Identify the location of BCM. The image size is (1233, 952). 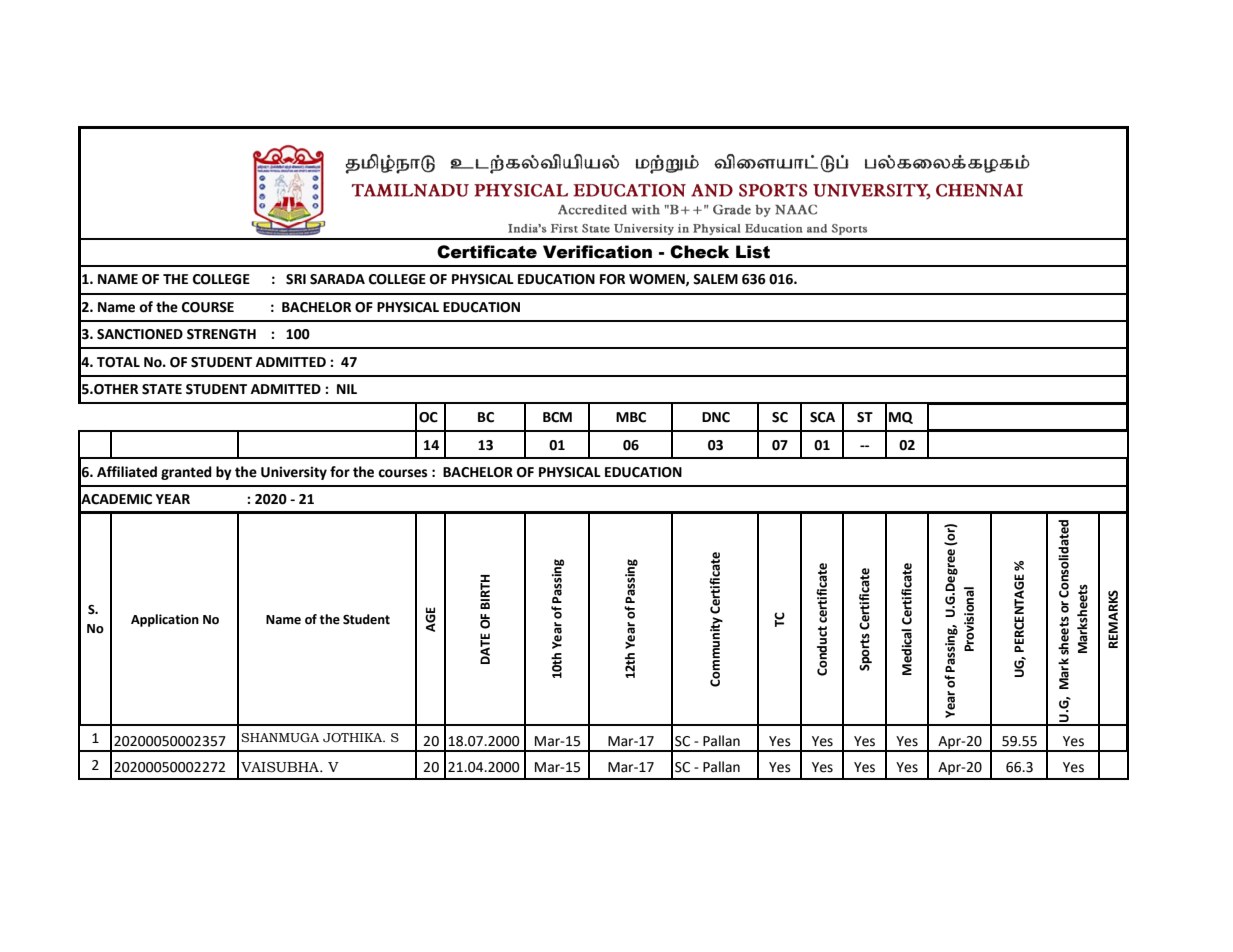
(557, 417).
